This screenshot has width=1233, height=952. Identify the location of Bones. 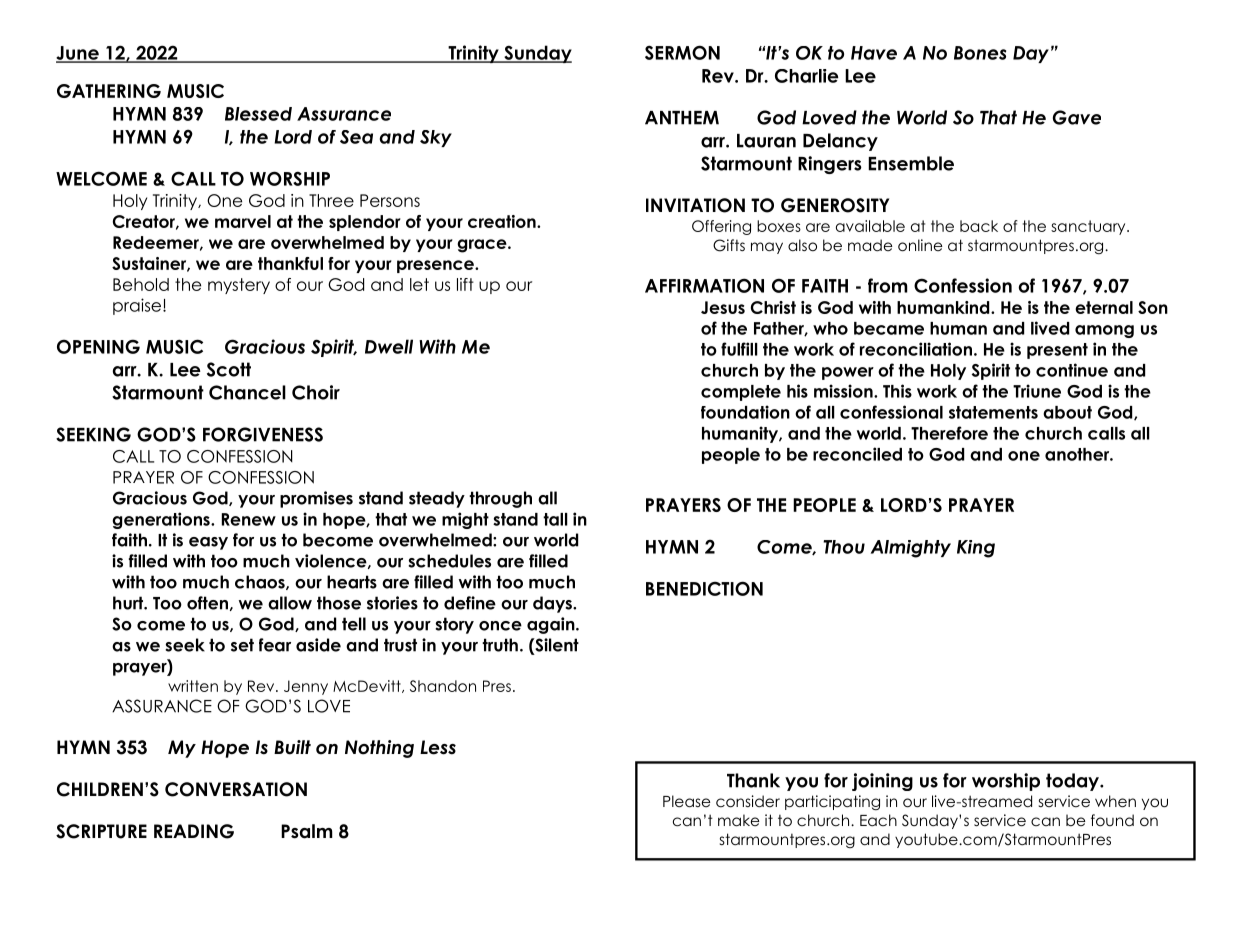
(980, 53).
